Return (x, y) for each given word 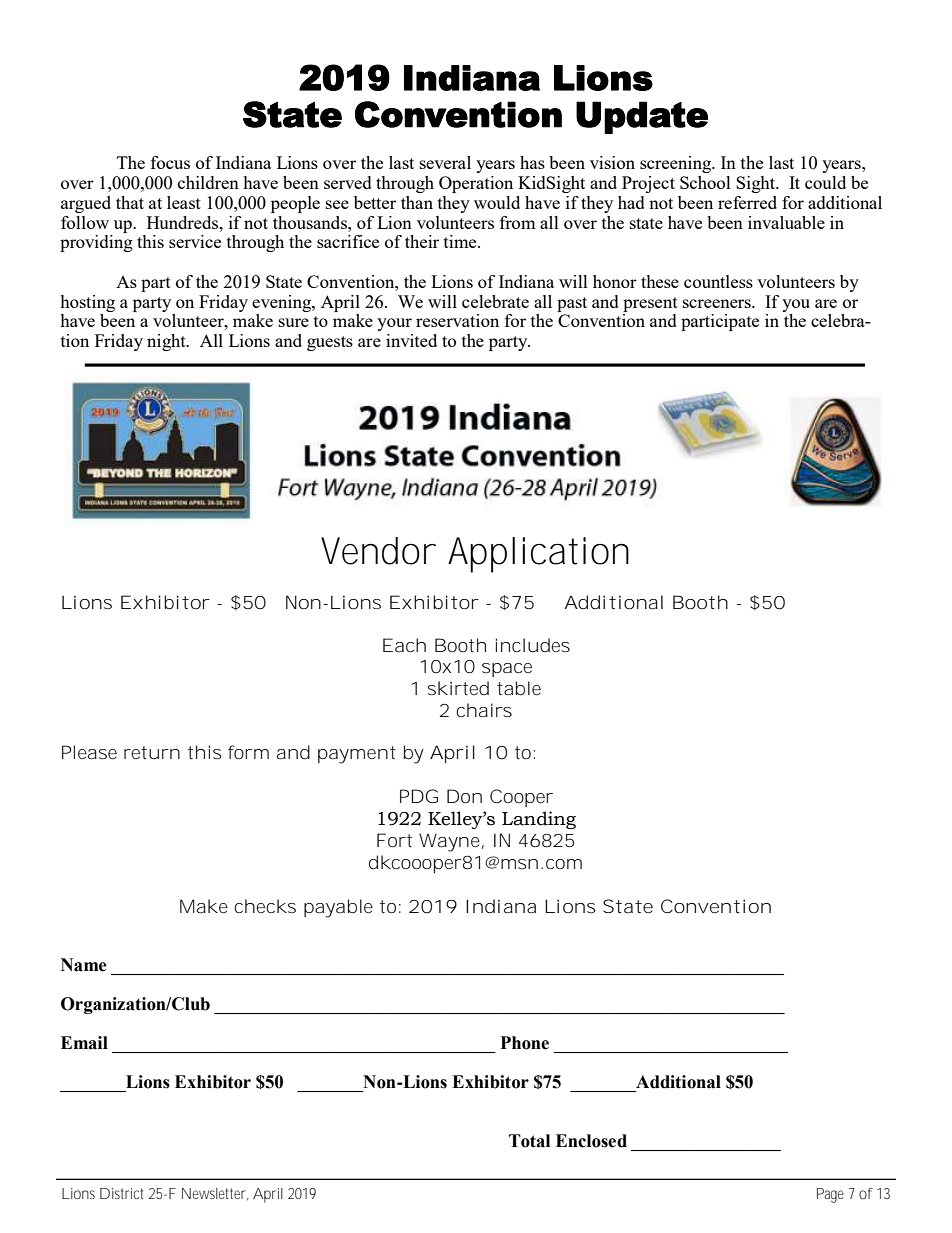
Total (529, 1141)
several (445, 162)
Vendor (377, 551)
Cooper (521, 798)
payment (357, 755)
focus (170, 162)
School (705, 182)
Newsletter (213, 1193)
